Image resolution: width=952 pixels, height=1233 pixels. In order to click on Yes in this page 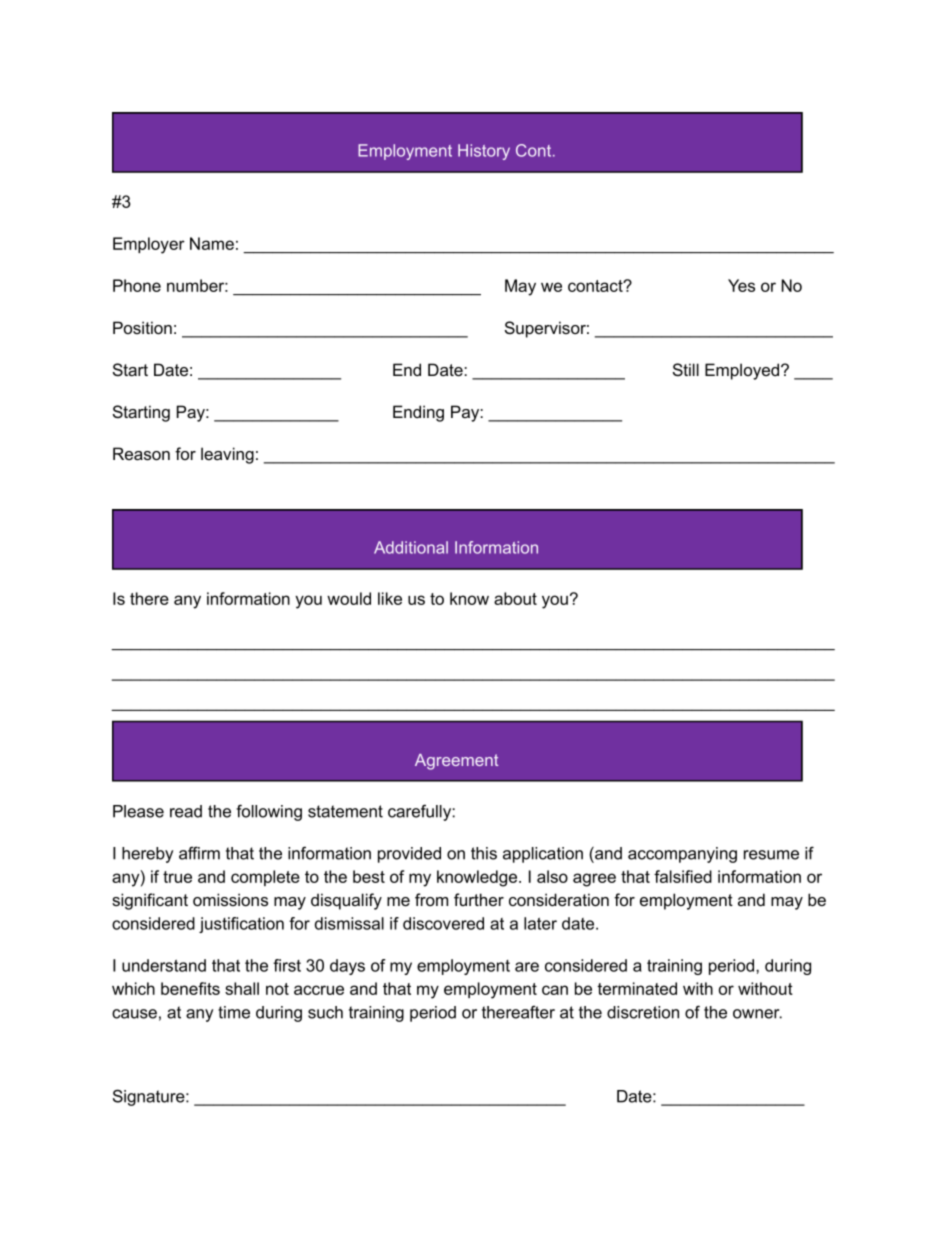, I will do `click(741, 285)`.
